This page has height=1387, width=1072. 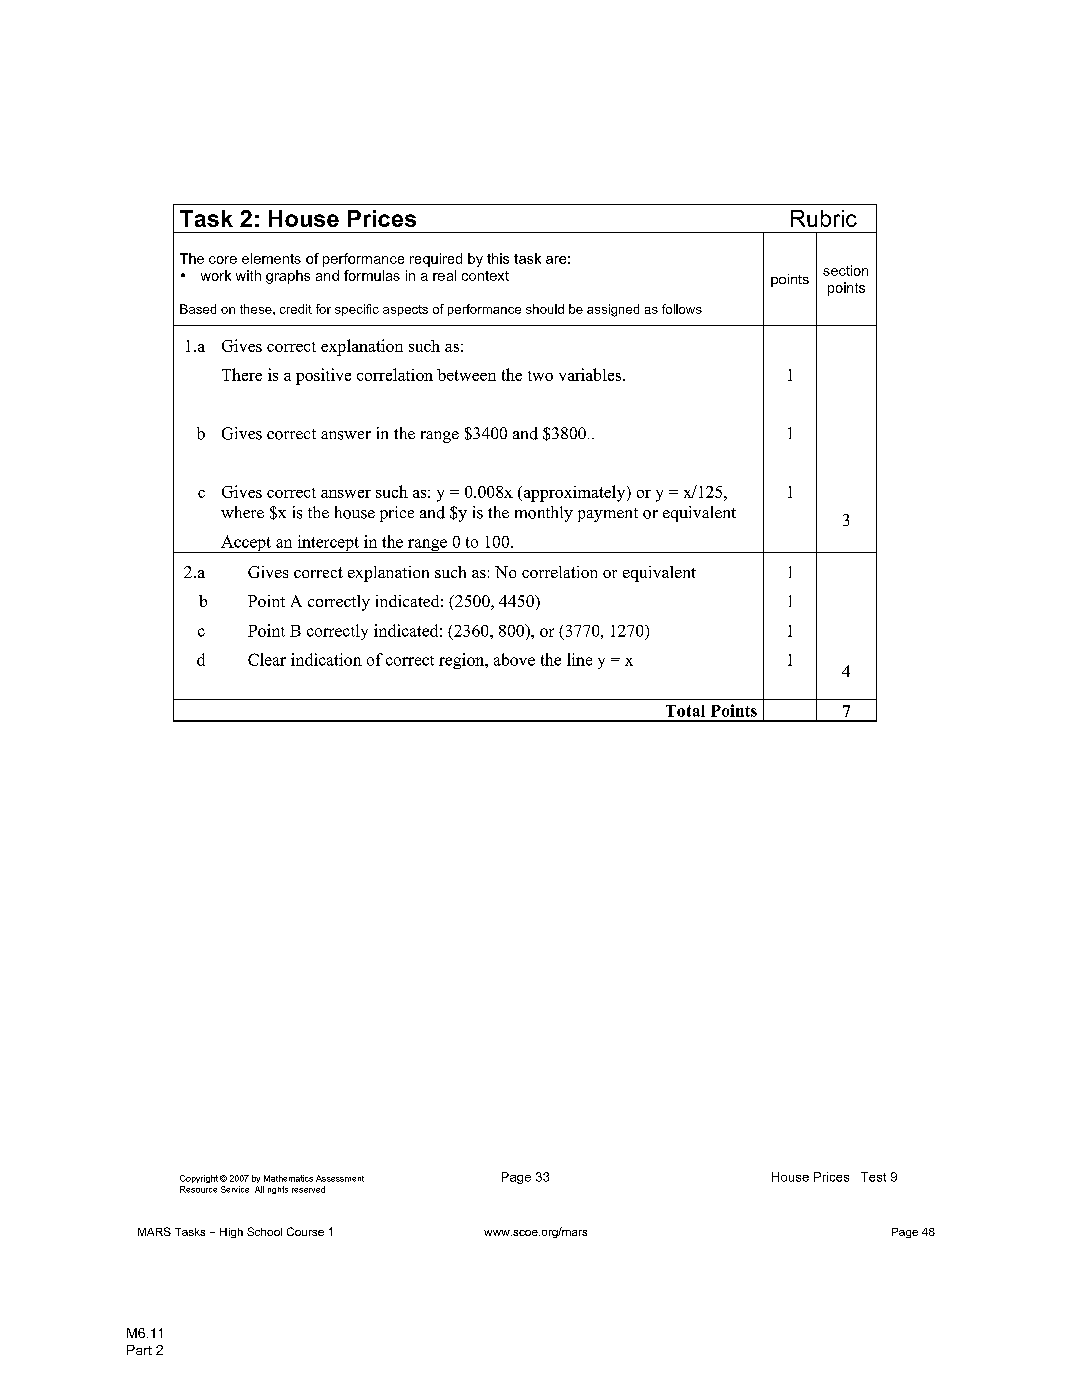 What do you see at coordinates (267, 659) in the page?
I see `Clear` at bounding box center [267, 659].
